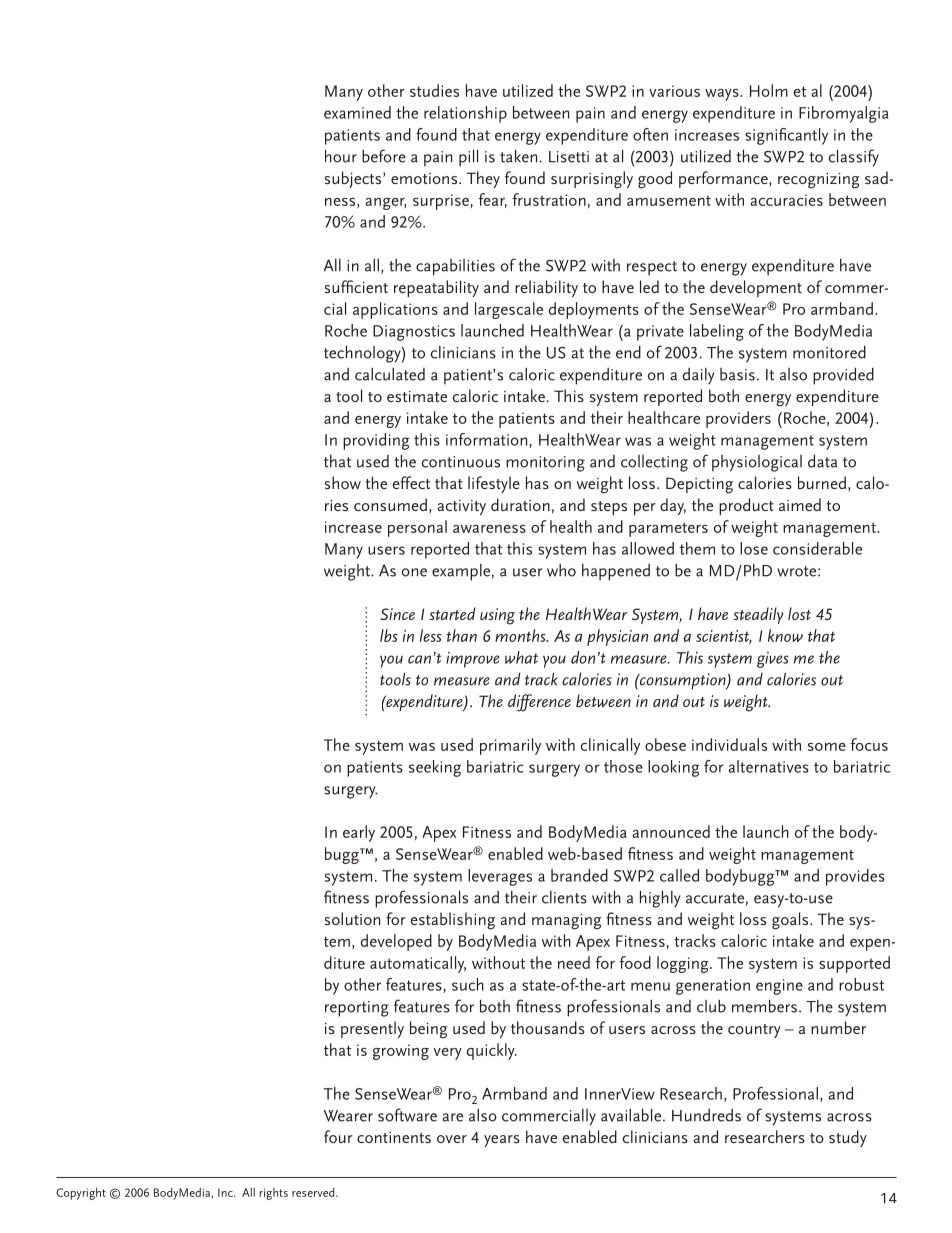 The height and width of the screenshot is (1233, 952). Describe the element at coordinates (757, 463) in the screenshot. I see `physiological` at that location.
